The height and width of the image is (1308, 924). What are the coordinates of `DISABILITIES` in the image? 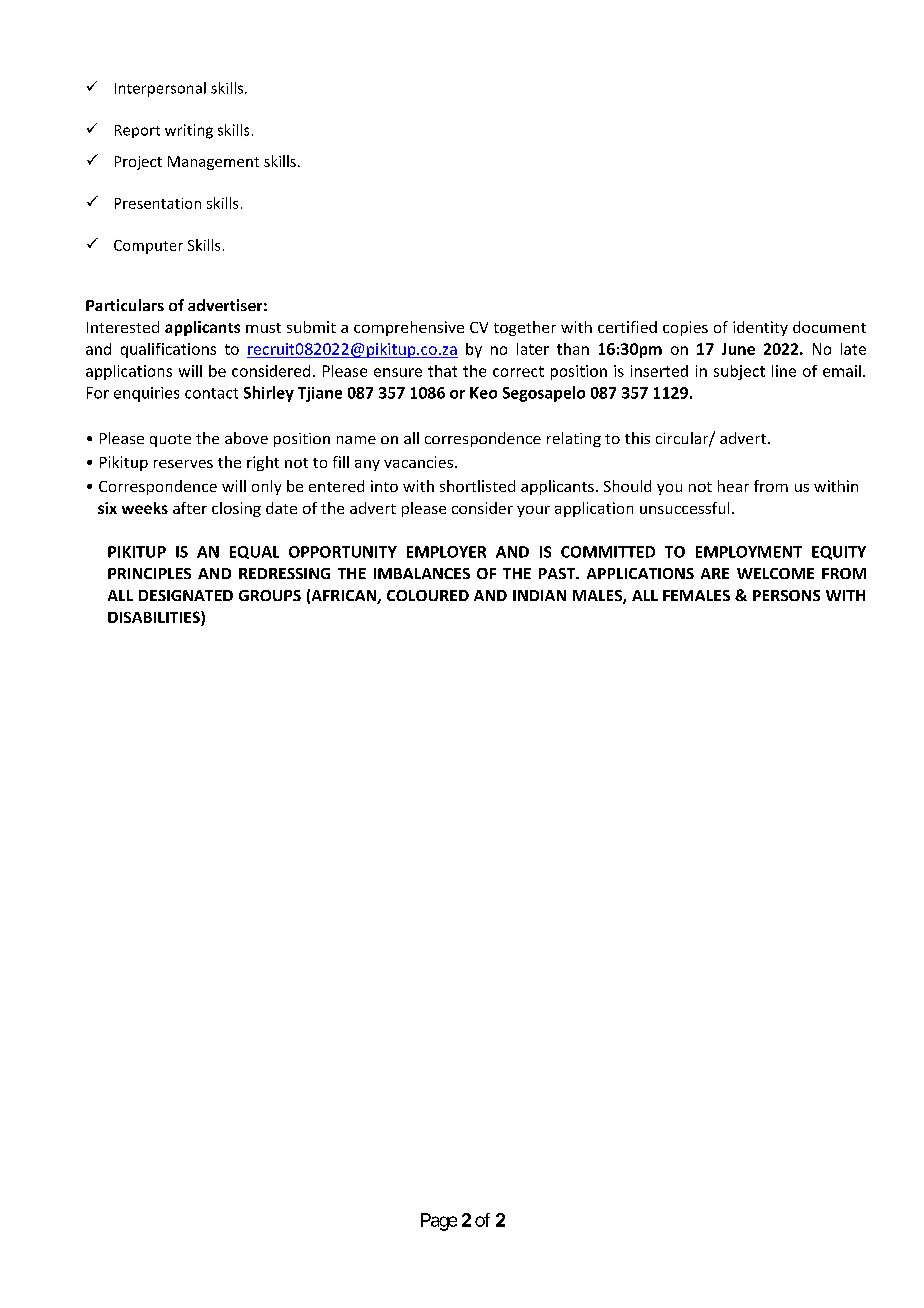 It's located at (155, 618).
